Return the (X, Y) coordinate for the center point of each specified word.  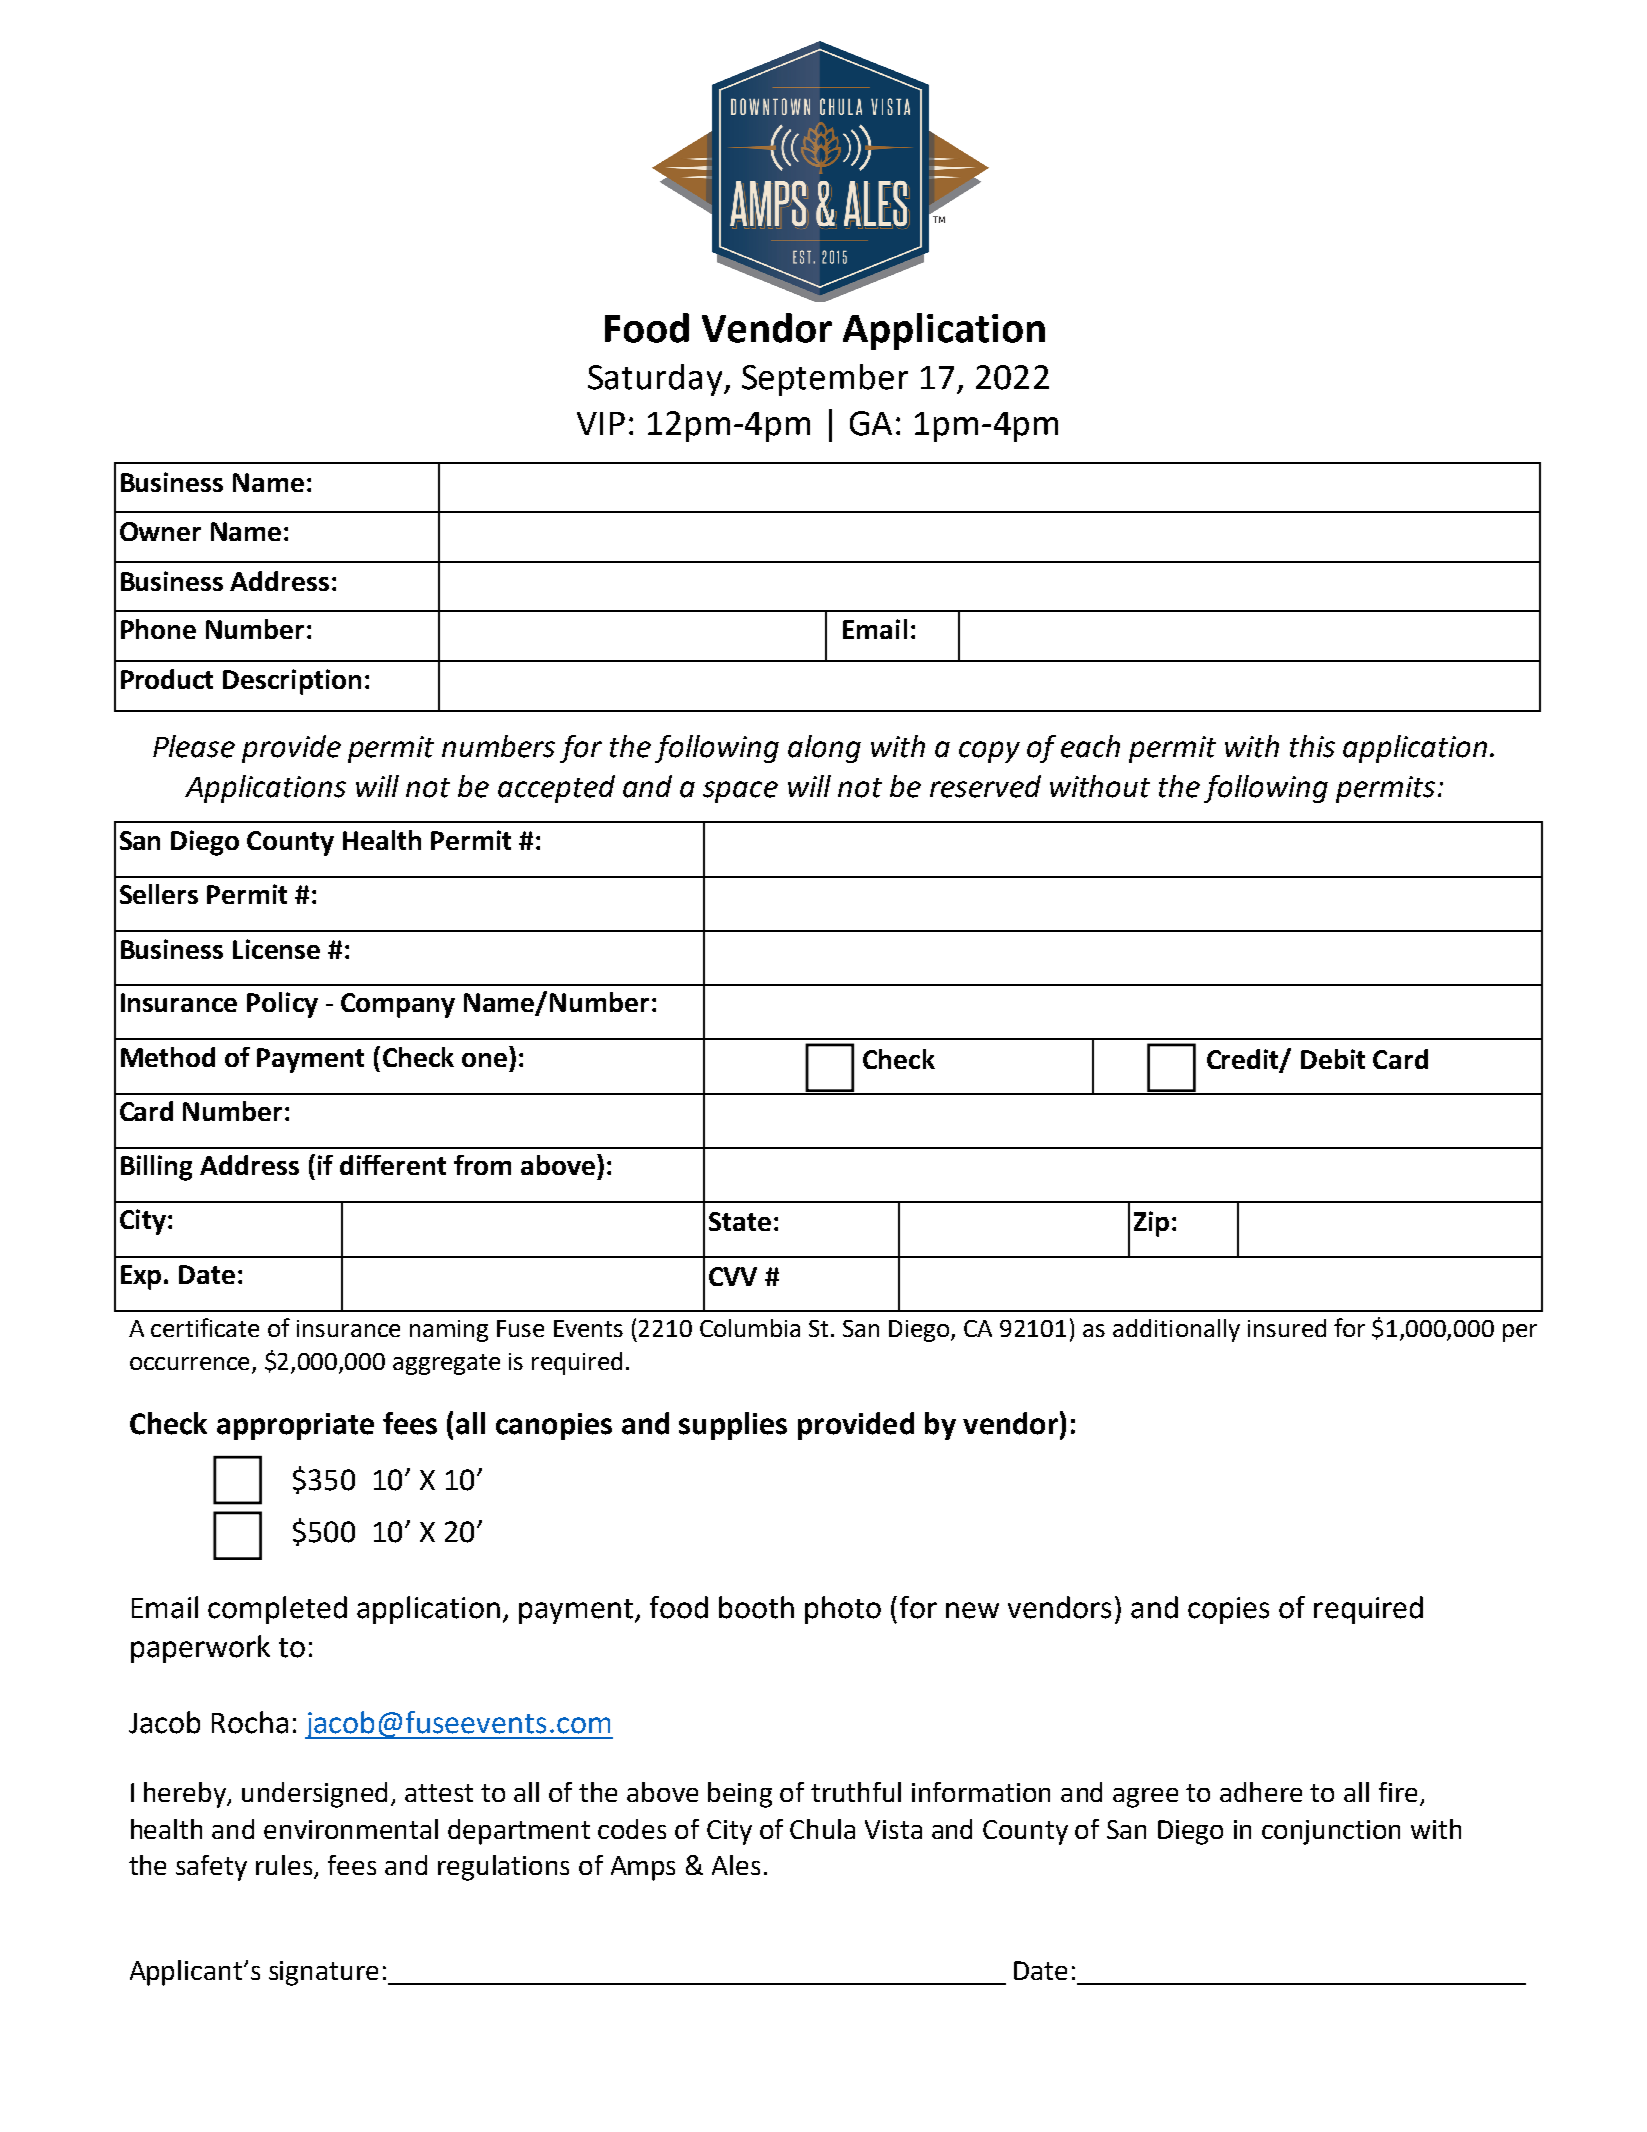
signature (323, 1973)
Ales (736, 1865)
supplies (733, 1426)
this (1312, 746)
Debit (1333, 1059)
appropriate (295, 1426)
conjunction (1331, 1832)
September (825, 380)
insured (1287, 1328)
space (740, 792)
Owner (160, 531)
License (276, 949)
